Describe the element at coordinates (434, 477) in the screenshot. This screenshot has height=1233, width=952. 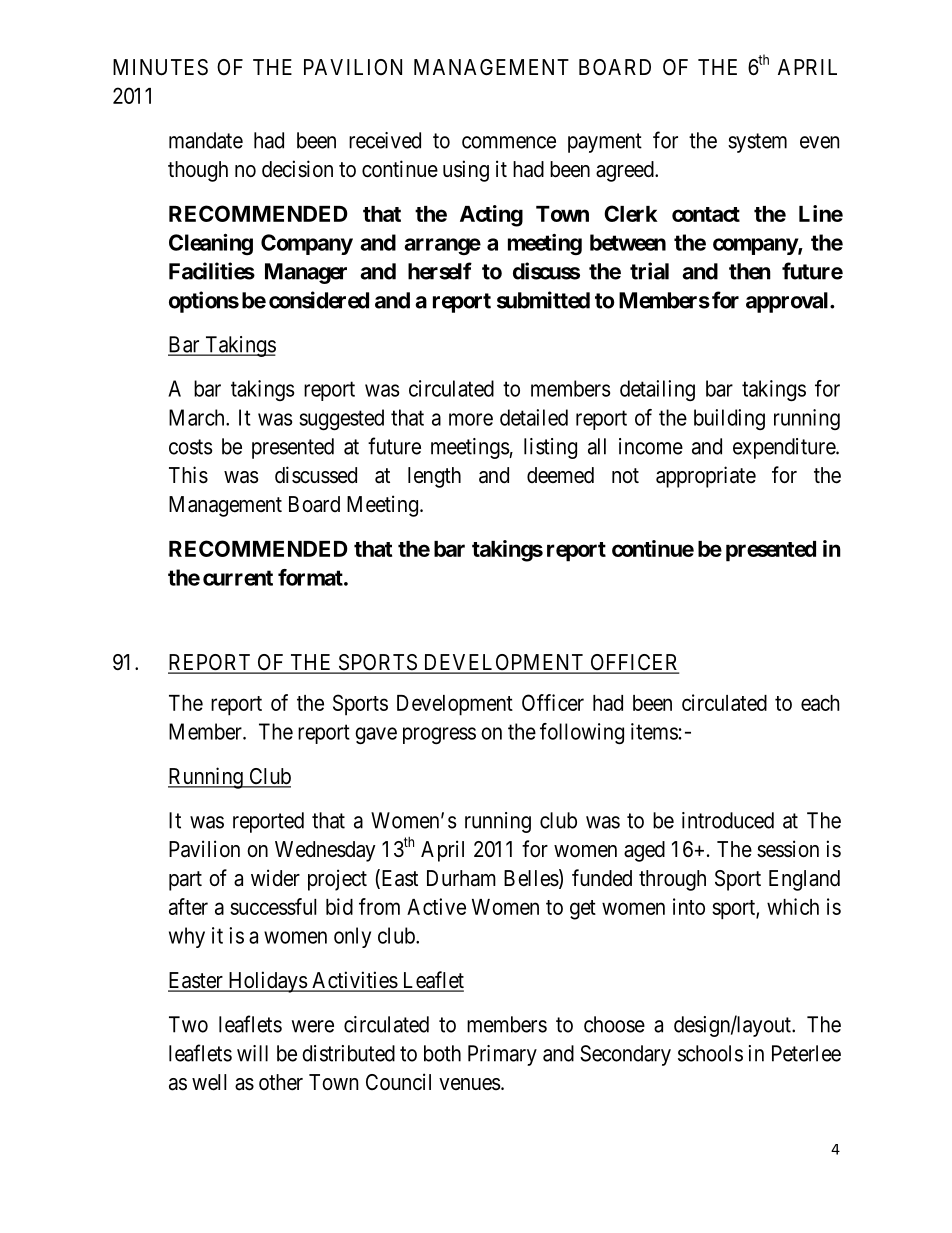
I see `length` at that location.
